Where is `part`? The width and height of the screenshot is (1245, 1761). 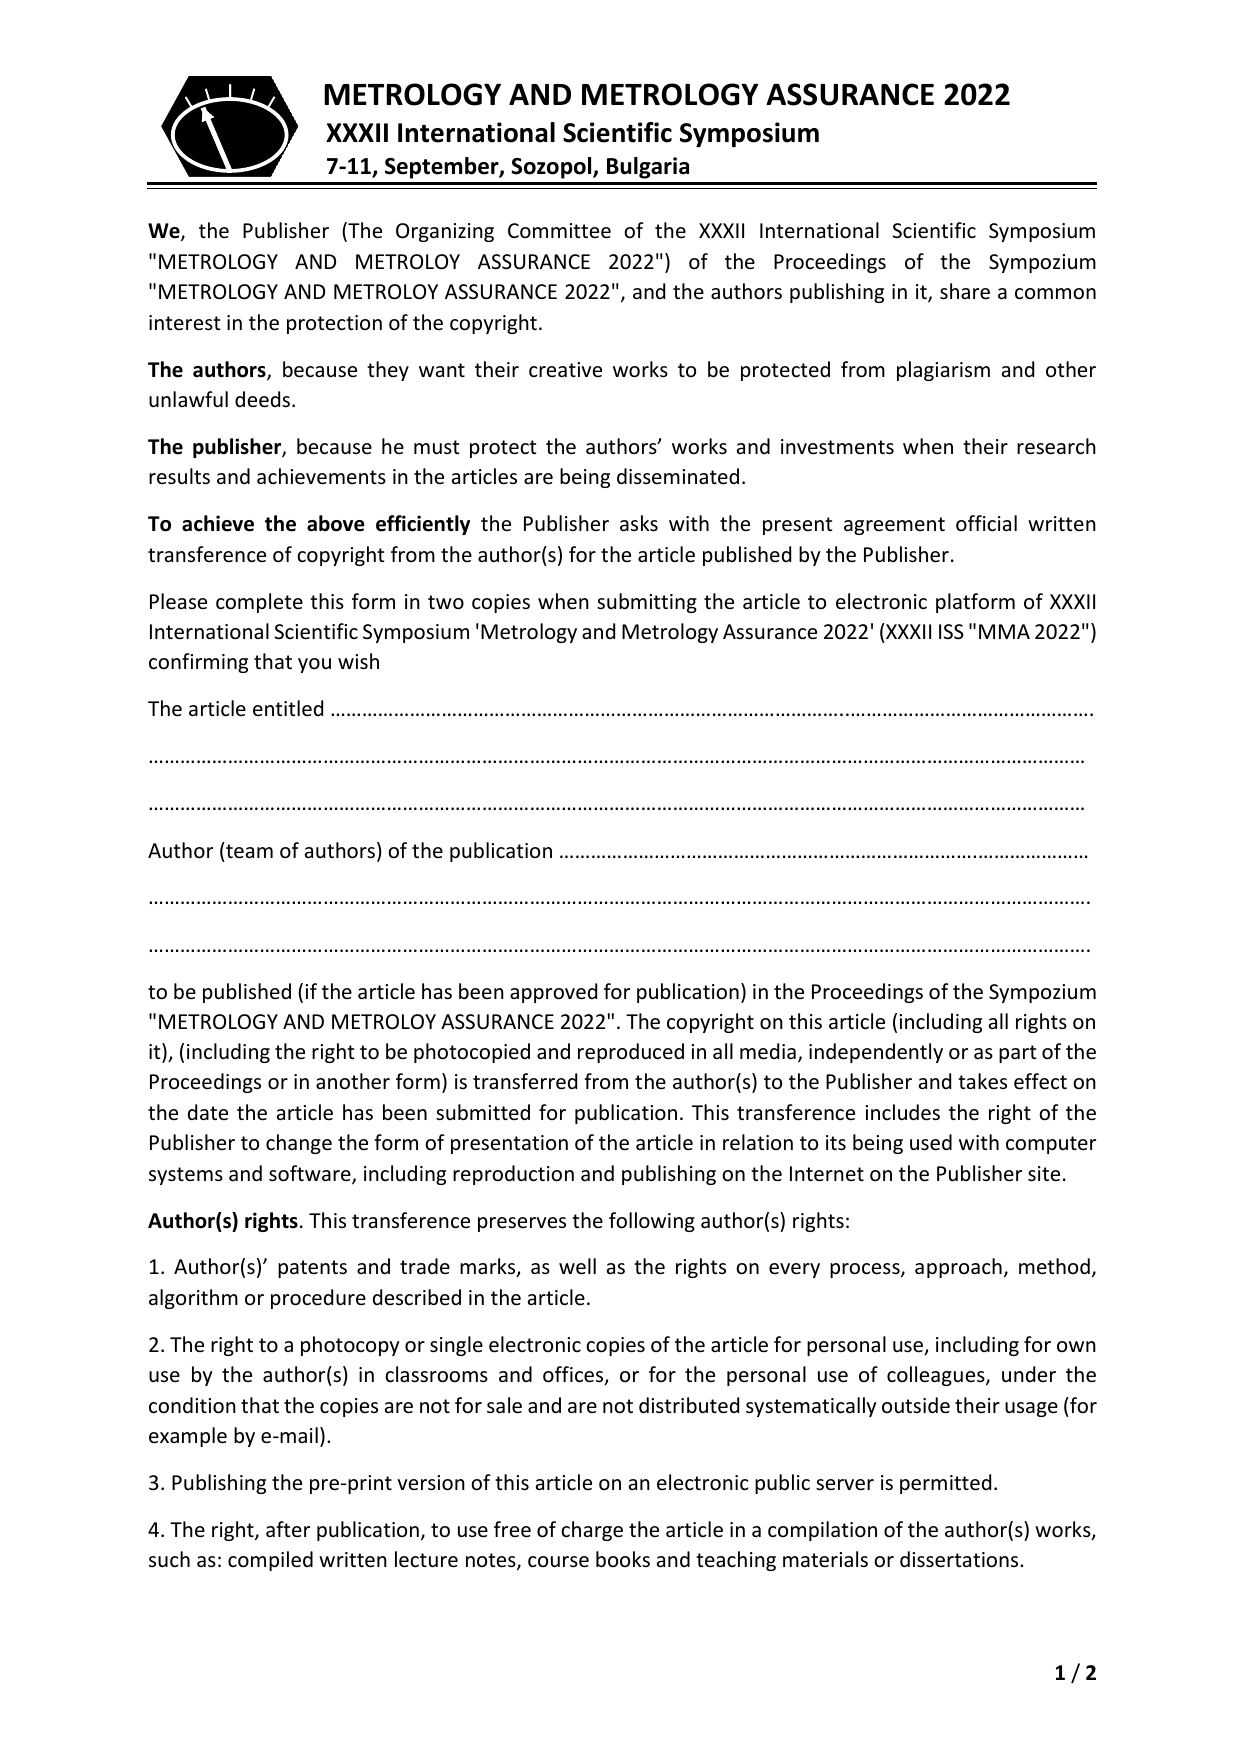
part is located at coordinates (1017, 1054).
